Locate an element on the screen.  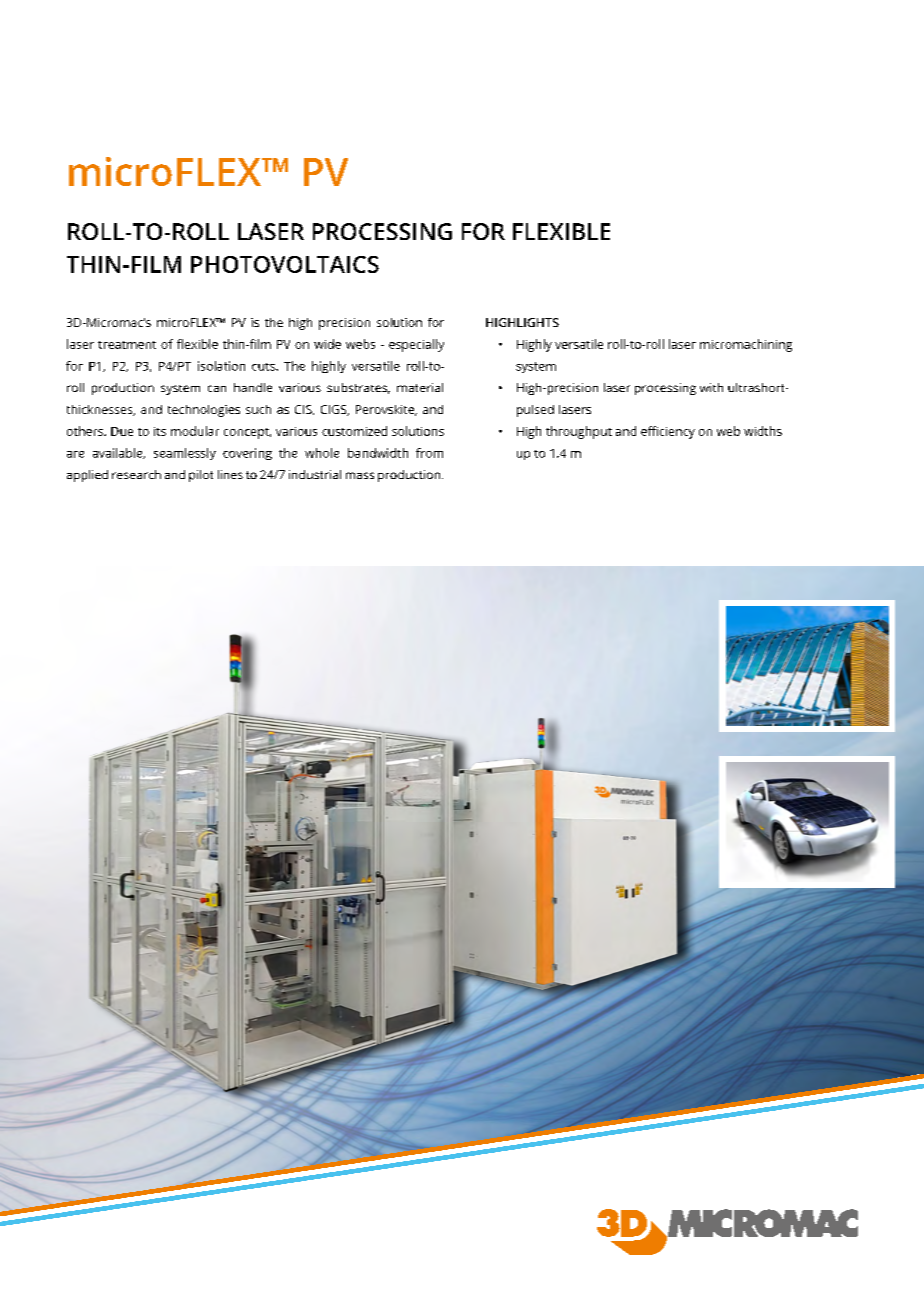
Perovskite is located at coordinates (386, 410).
